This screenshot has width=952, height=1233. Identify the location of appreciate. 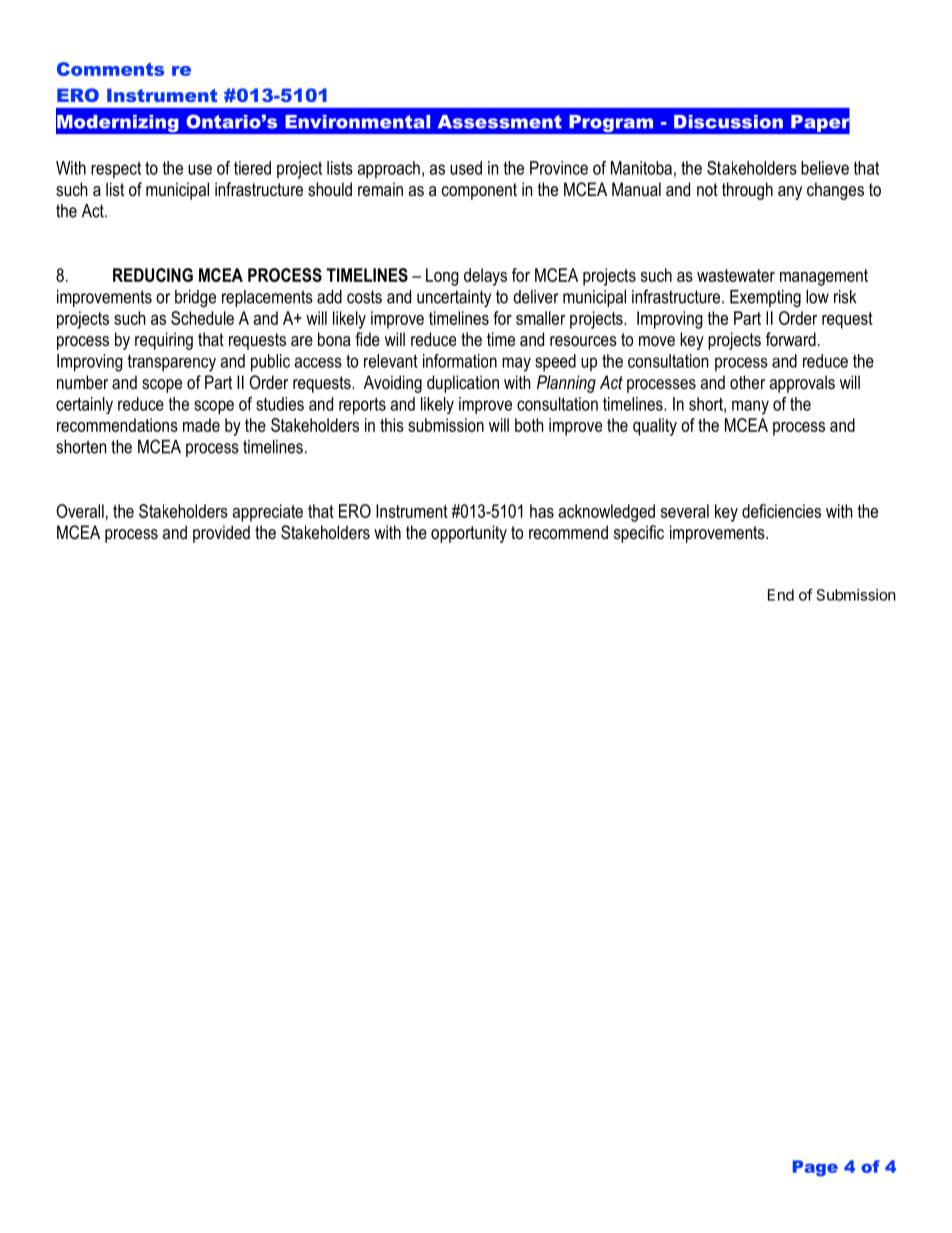
(268, 513).
